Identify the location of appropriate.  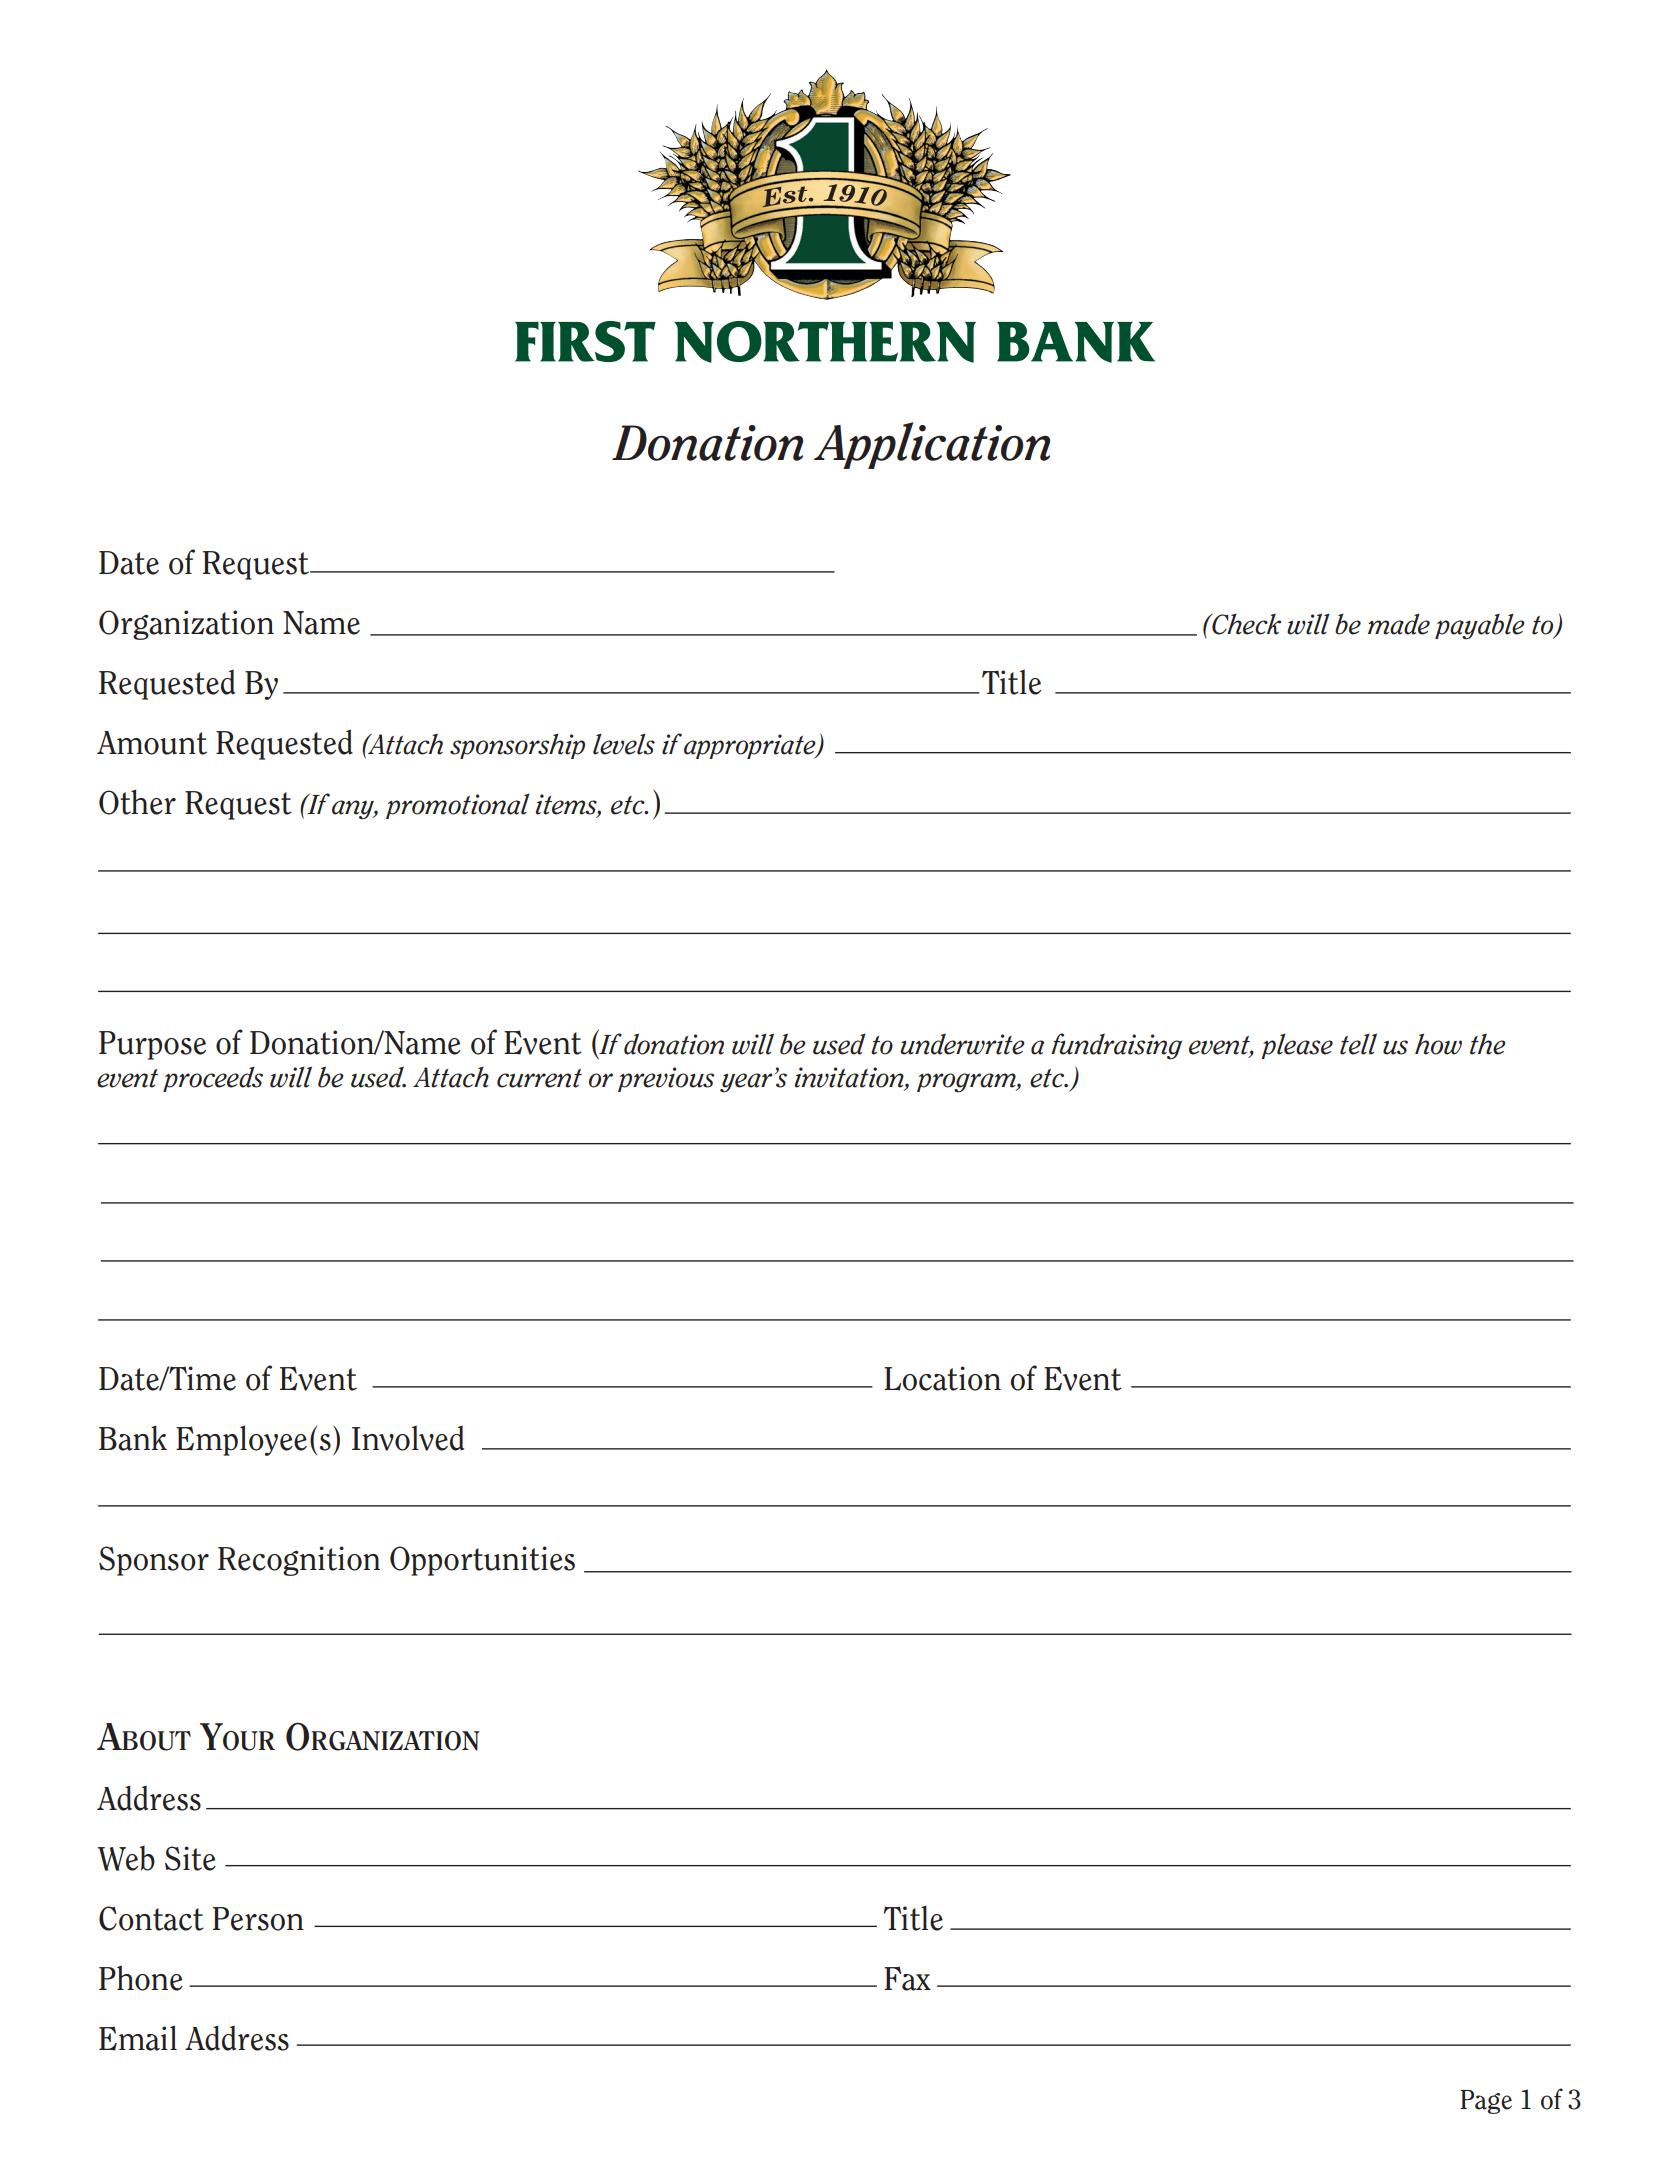
(751, 746).
